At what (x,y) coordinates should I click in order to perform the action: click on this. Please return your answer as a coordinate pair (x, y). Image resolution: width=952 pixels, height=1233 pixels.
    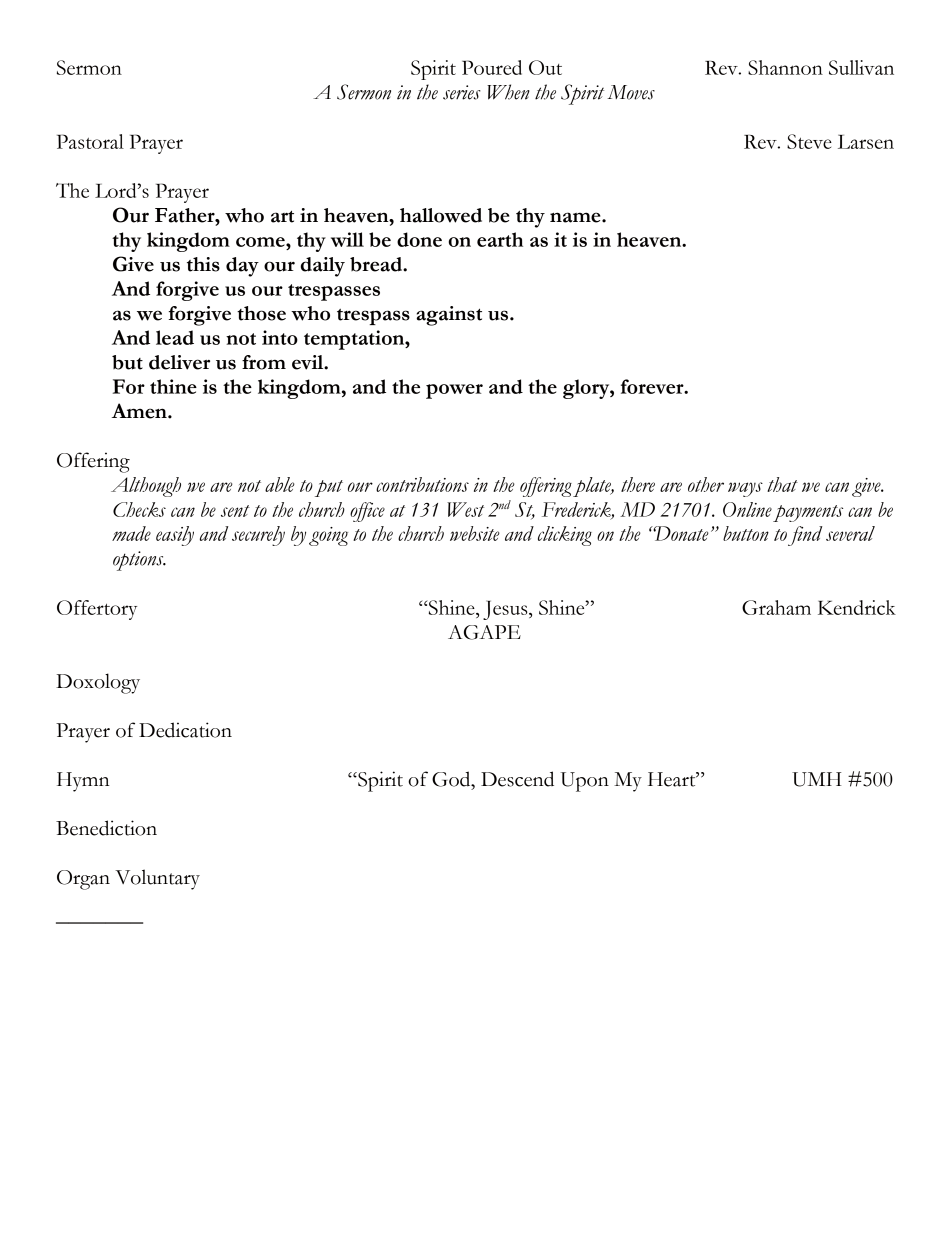
    Looking at the image, I should click on (203, 264).
